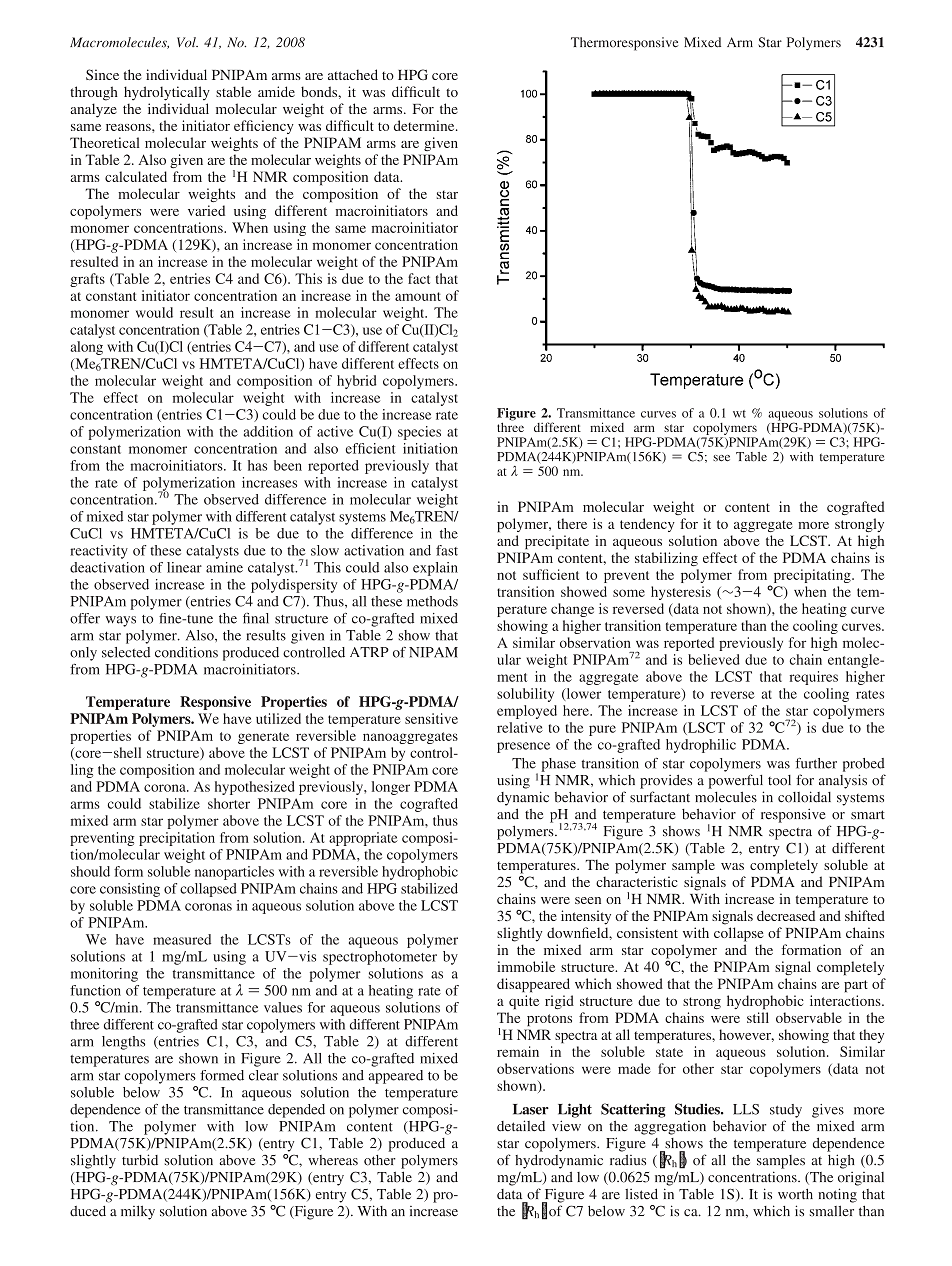 The width and height of the document is (952, 1266). Describe the element at coordinates (140, 1160) in the document. I see `turbid` at that location.
